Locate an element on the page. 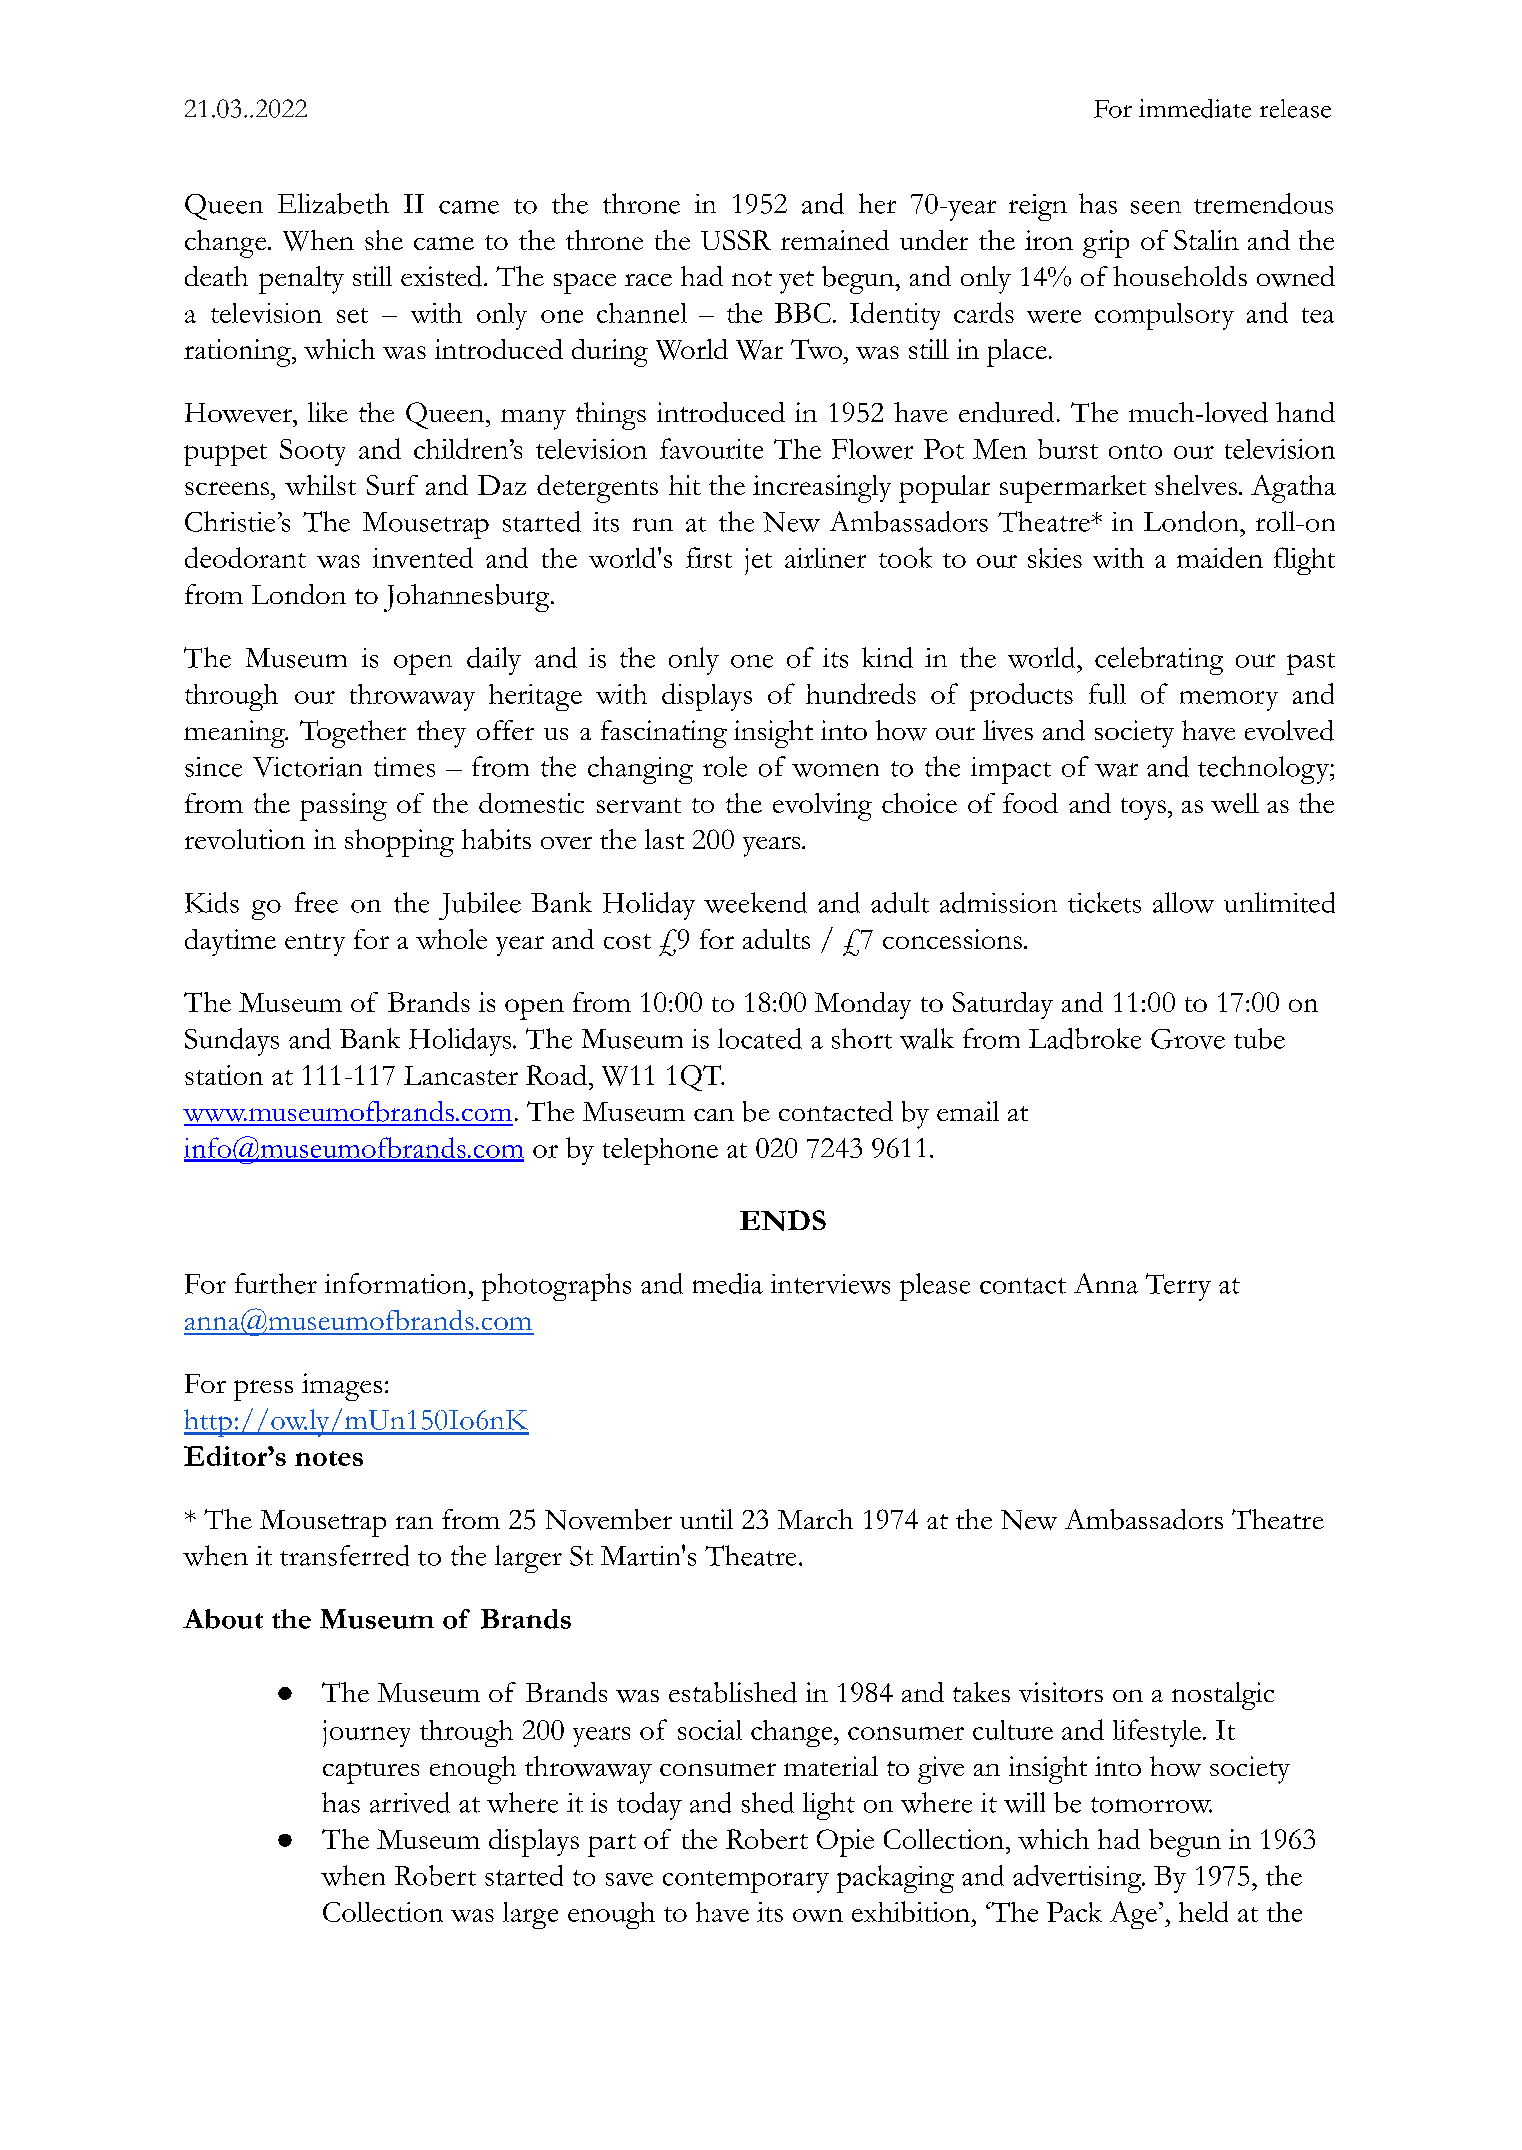  located is located at coordinates (760, 1038).
